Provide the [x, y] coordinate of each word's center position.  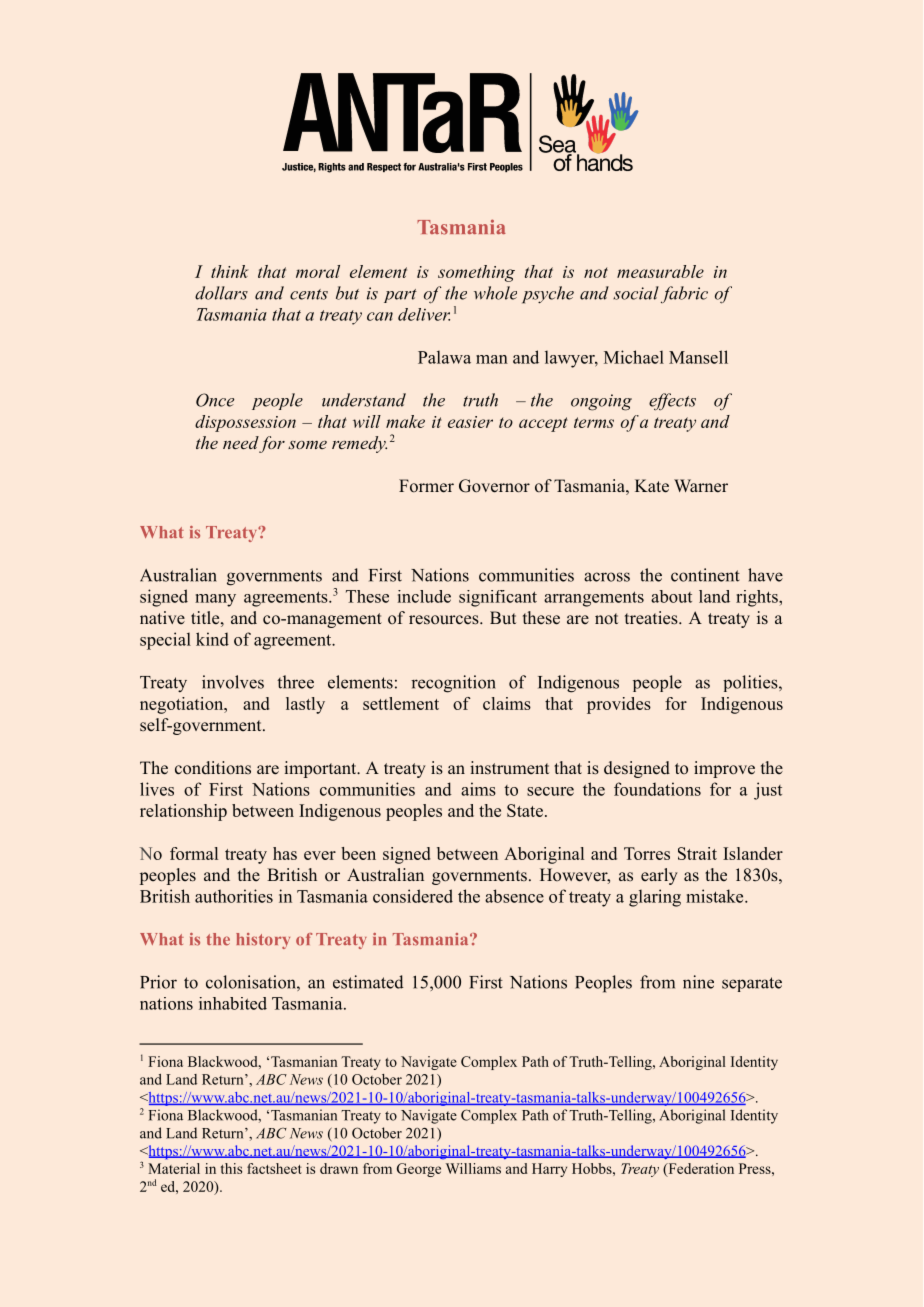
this [231, 1168]
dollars [221, 293]
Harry [549, 1170]
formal [194, 853]
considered [413, 896]
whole [495, 293]
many [215, 600]
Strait [697, 853]
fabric [684, 294]
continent [705, 575]
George [419, 1170]
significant [498, 598]
